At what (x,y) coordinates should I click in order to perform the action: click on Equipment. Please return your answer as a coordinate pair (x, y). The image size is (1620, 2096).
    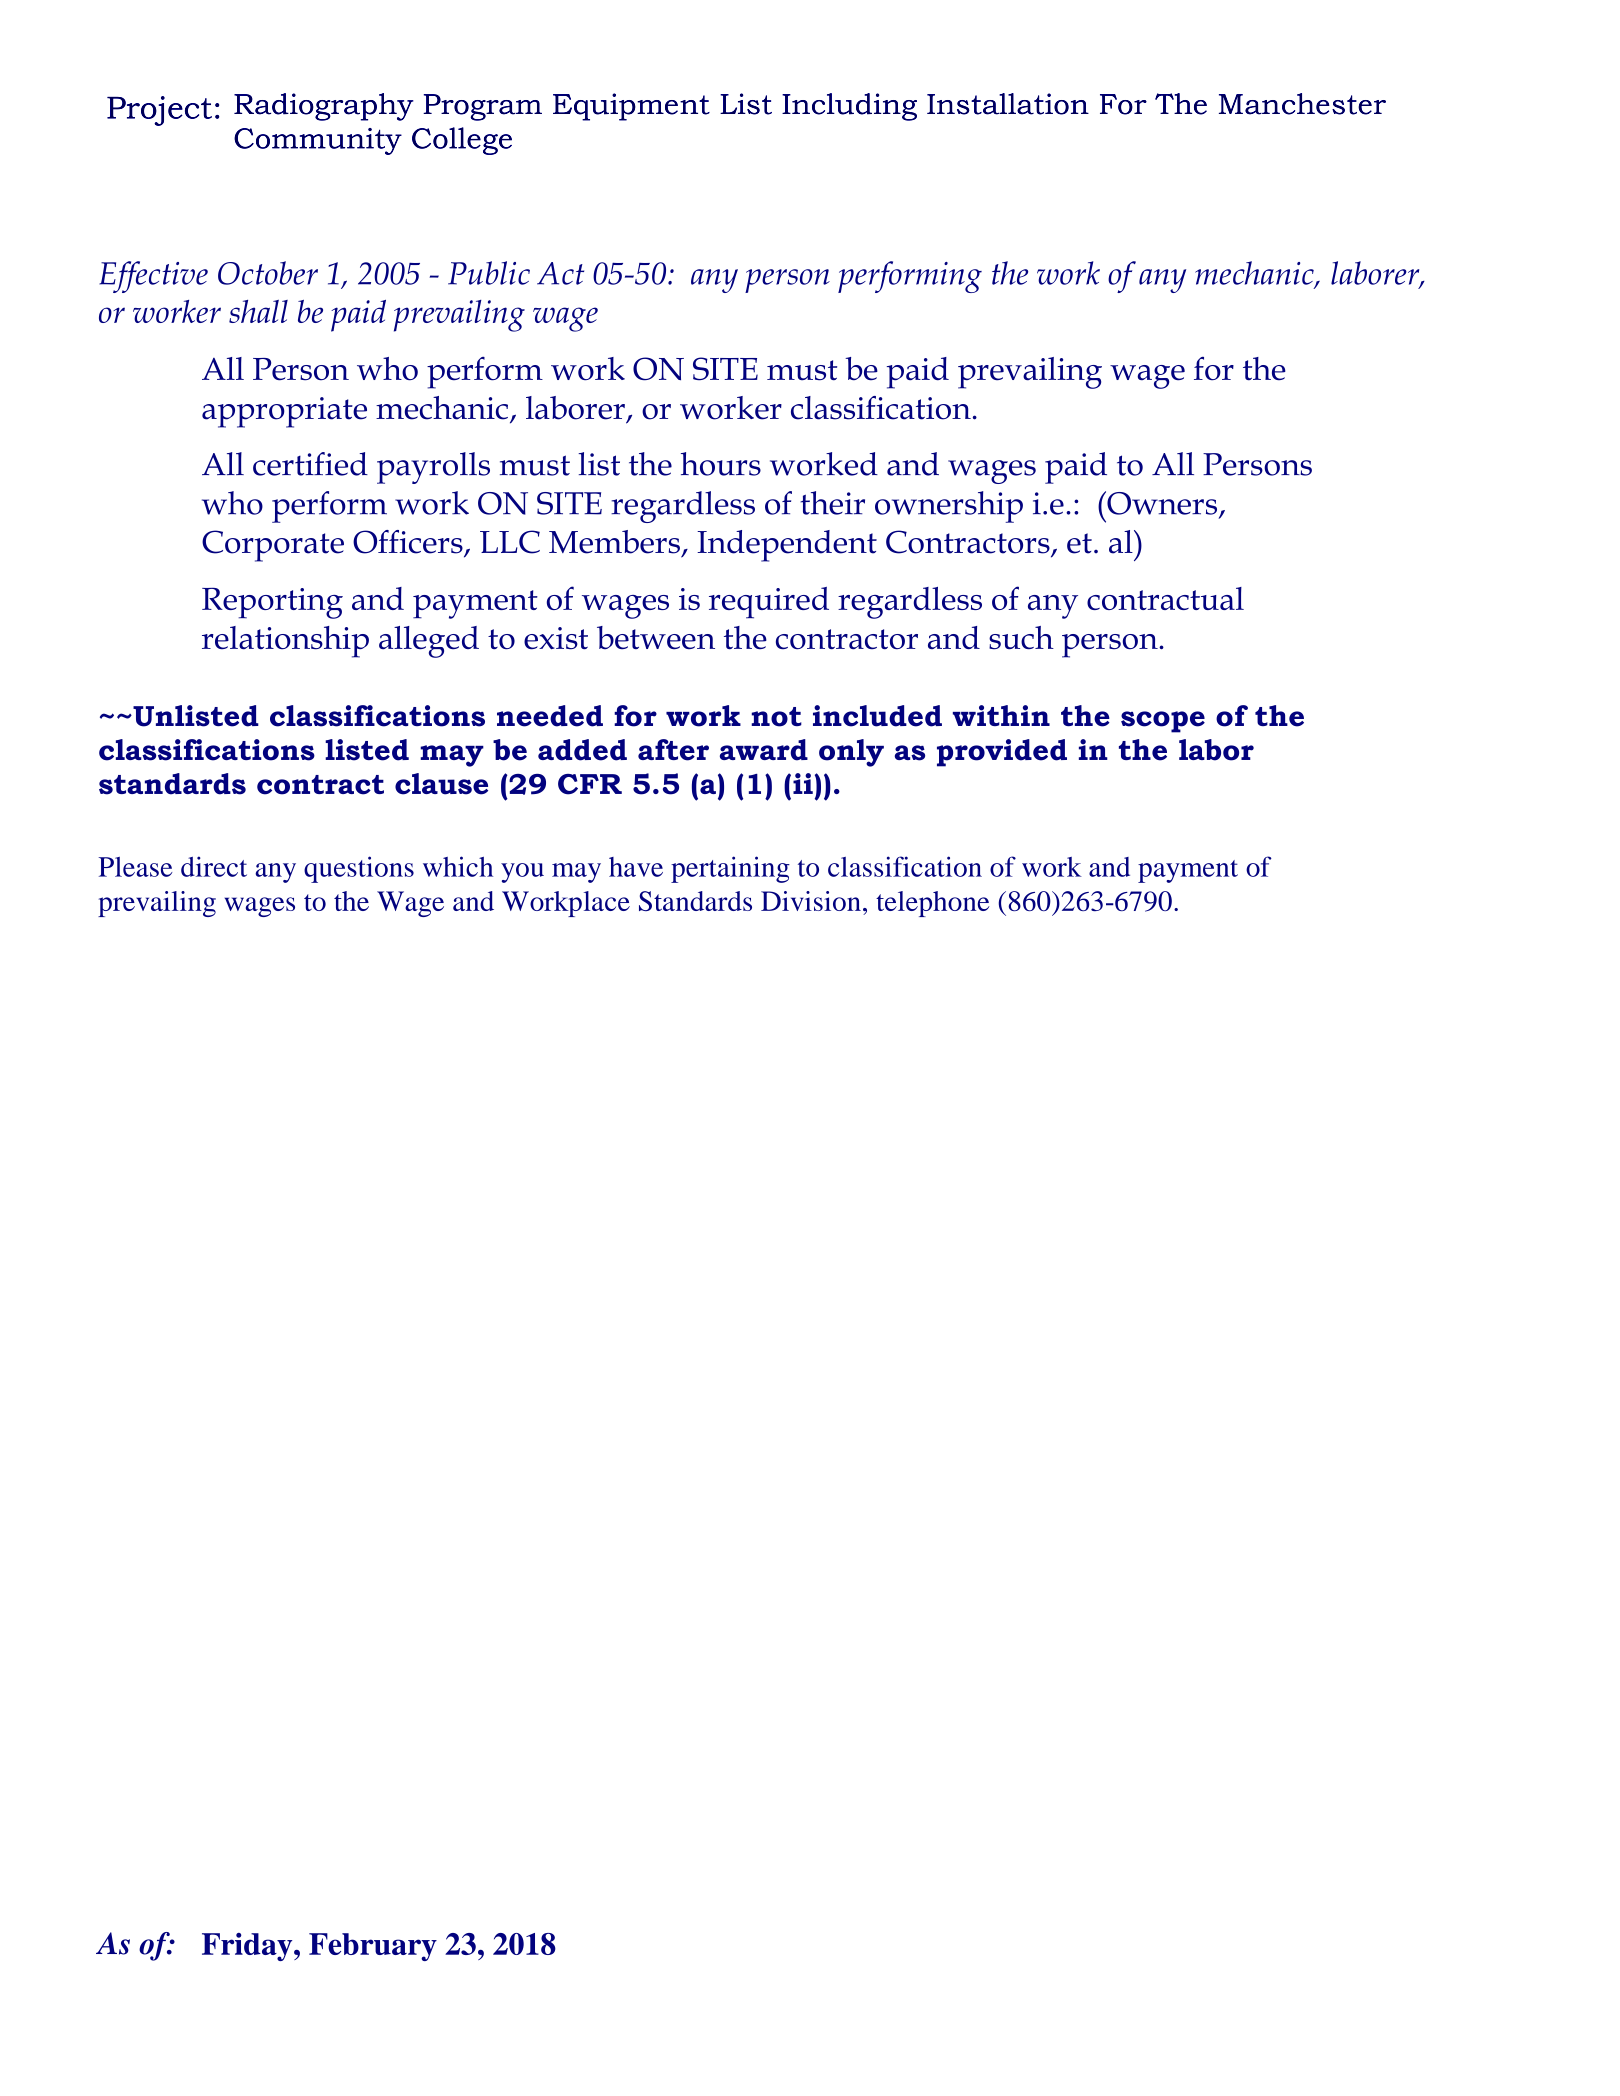
    Looking at the image, I should click on (631, 107).
